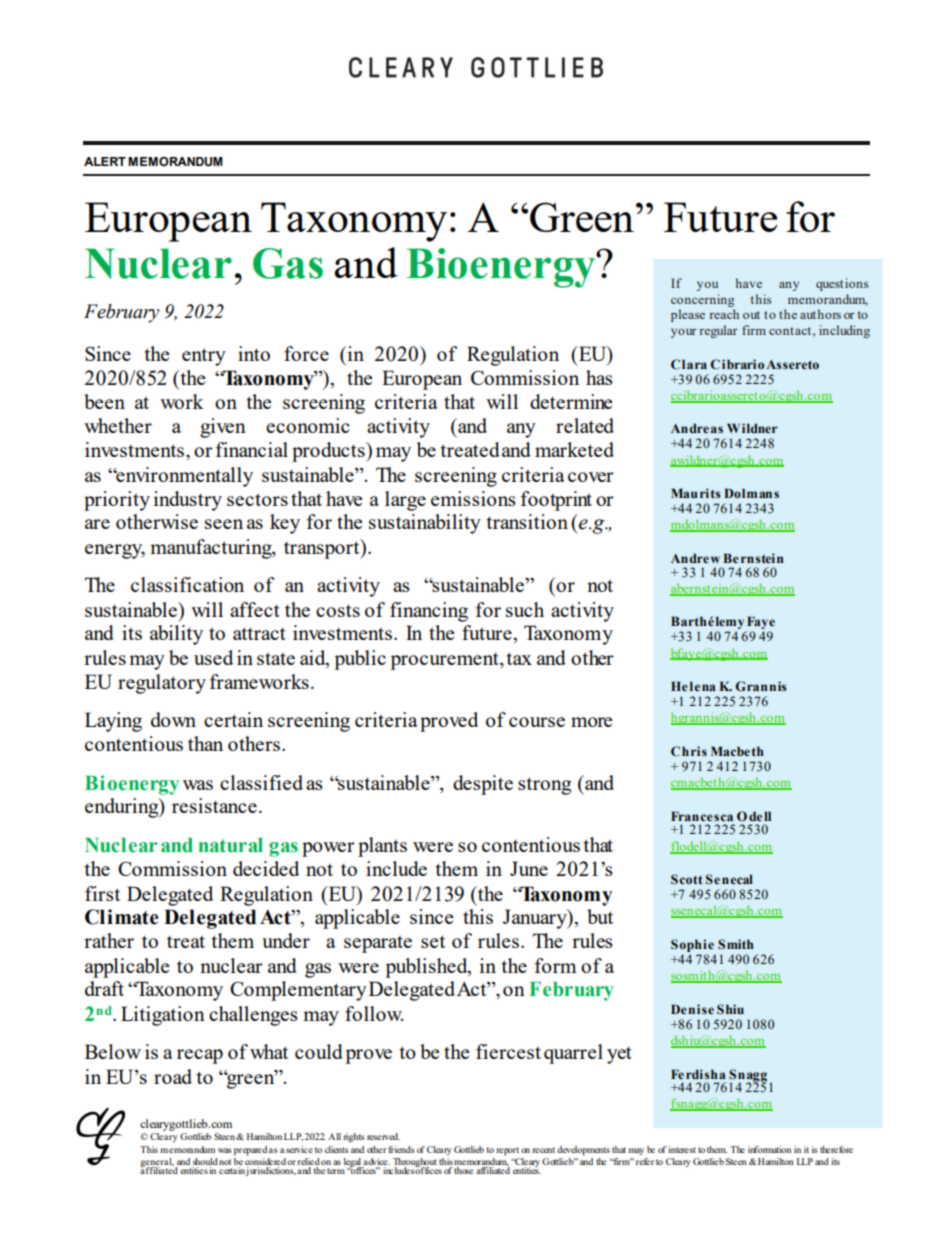 This image has width=952, height=1233. I want to click on concerning, so click(702, 300).
